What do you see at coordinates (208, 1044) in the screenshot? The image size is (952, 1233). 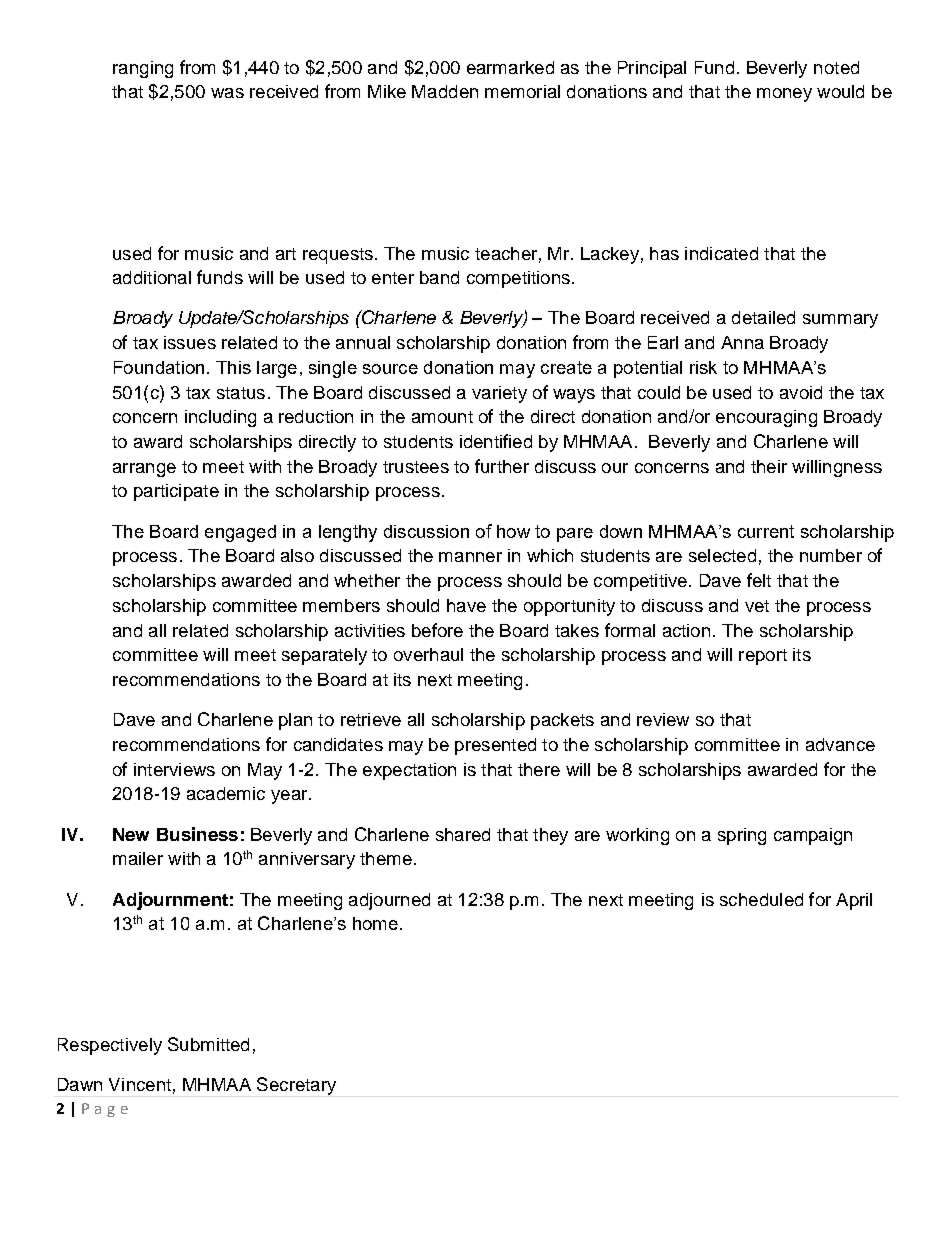 I see `Submitted` at bounding box center [208, 1044].
